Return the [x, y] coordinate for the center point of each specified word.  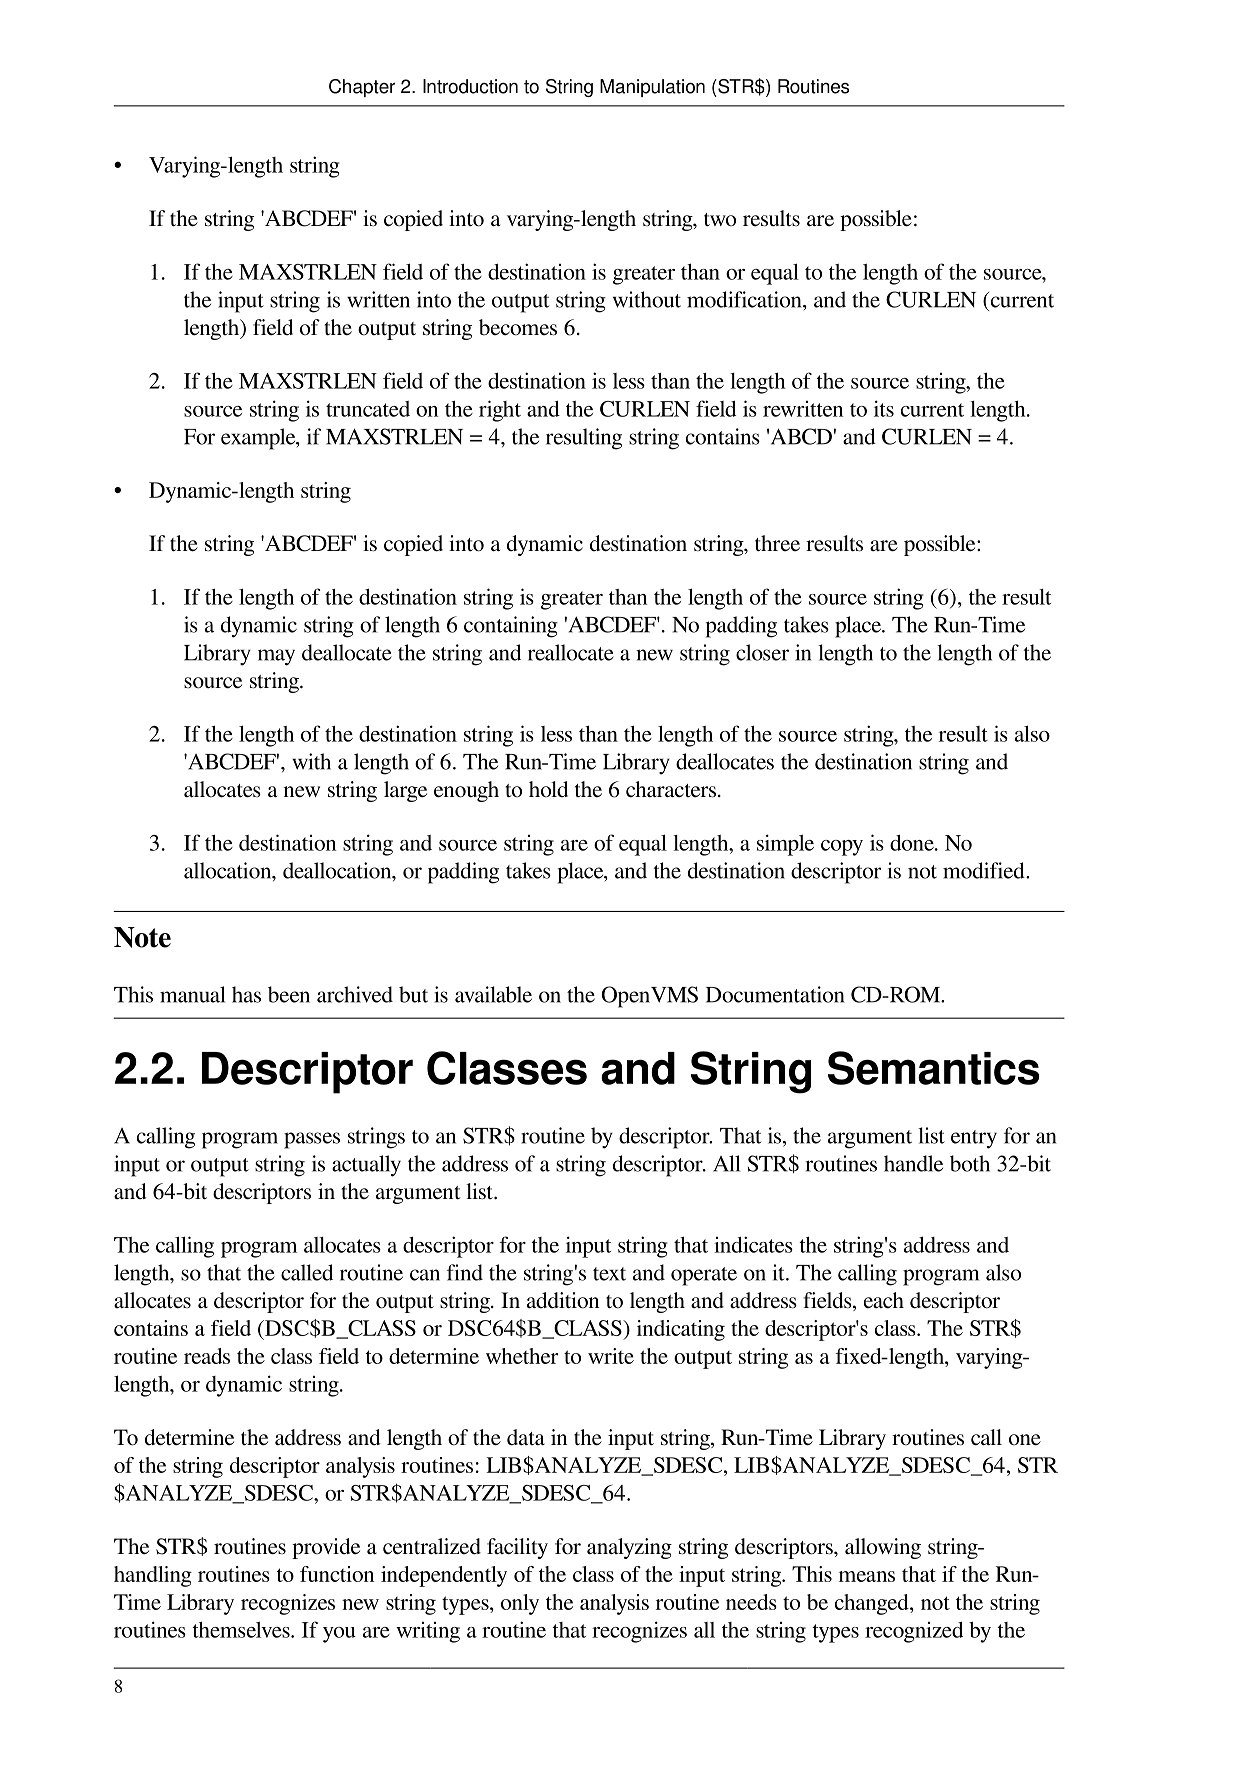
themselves [242, 1630]
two [720, 219]
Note [142, 937]
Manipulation [652, 88]
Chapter [362, 88]
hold [548, 789]
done [913, 843]
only [520, 1604]
